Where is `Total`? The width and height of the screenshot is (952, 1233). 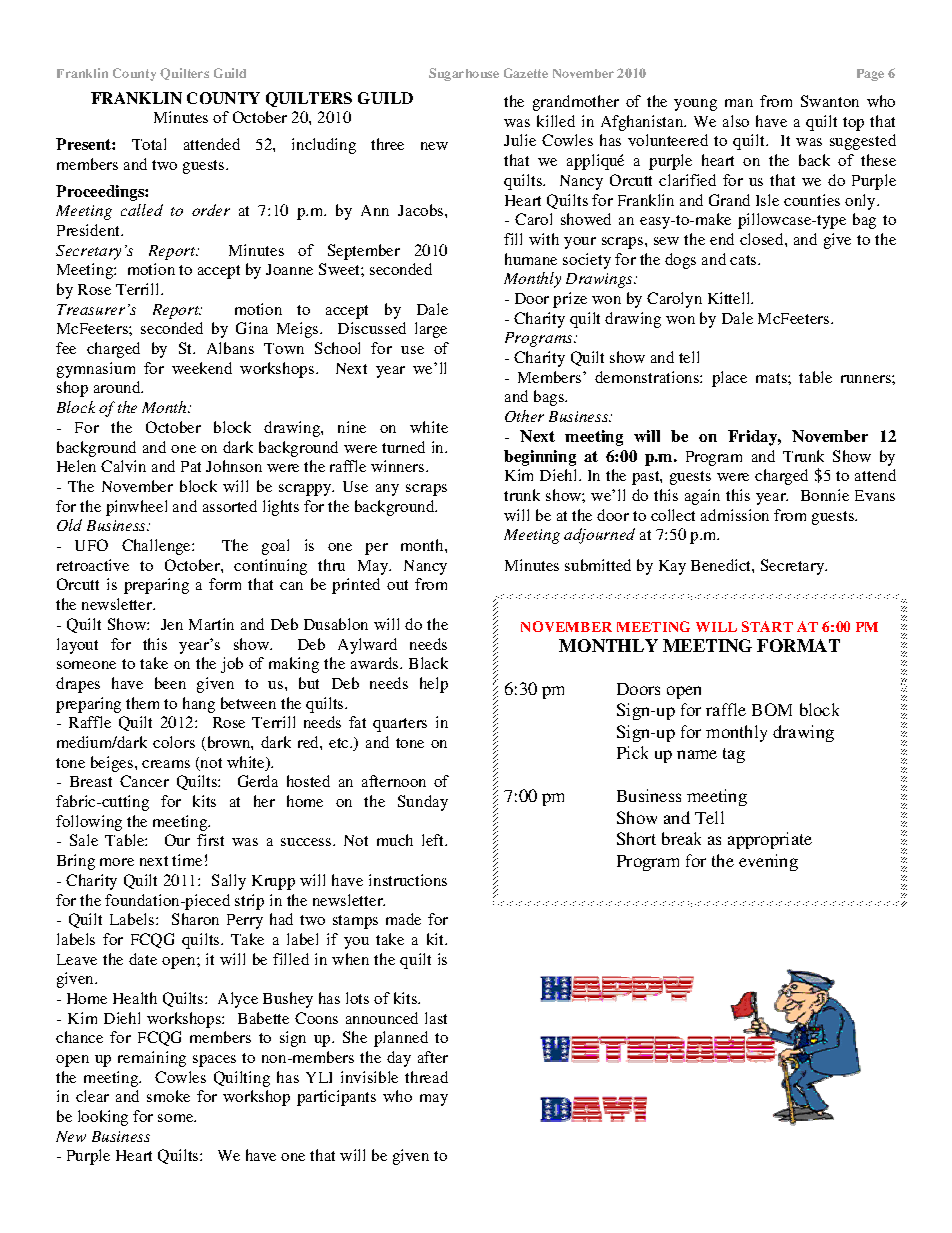
Total is located at coordinates (149, 144).
